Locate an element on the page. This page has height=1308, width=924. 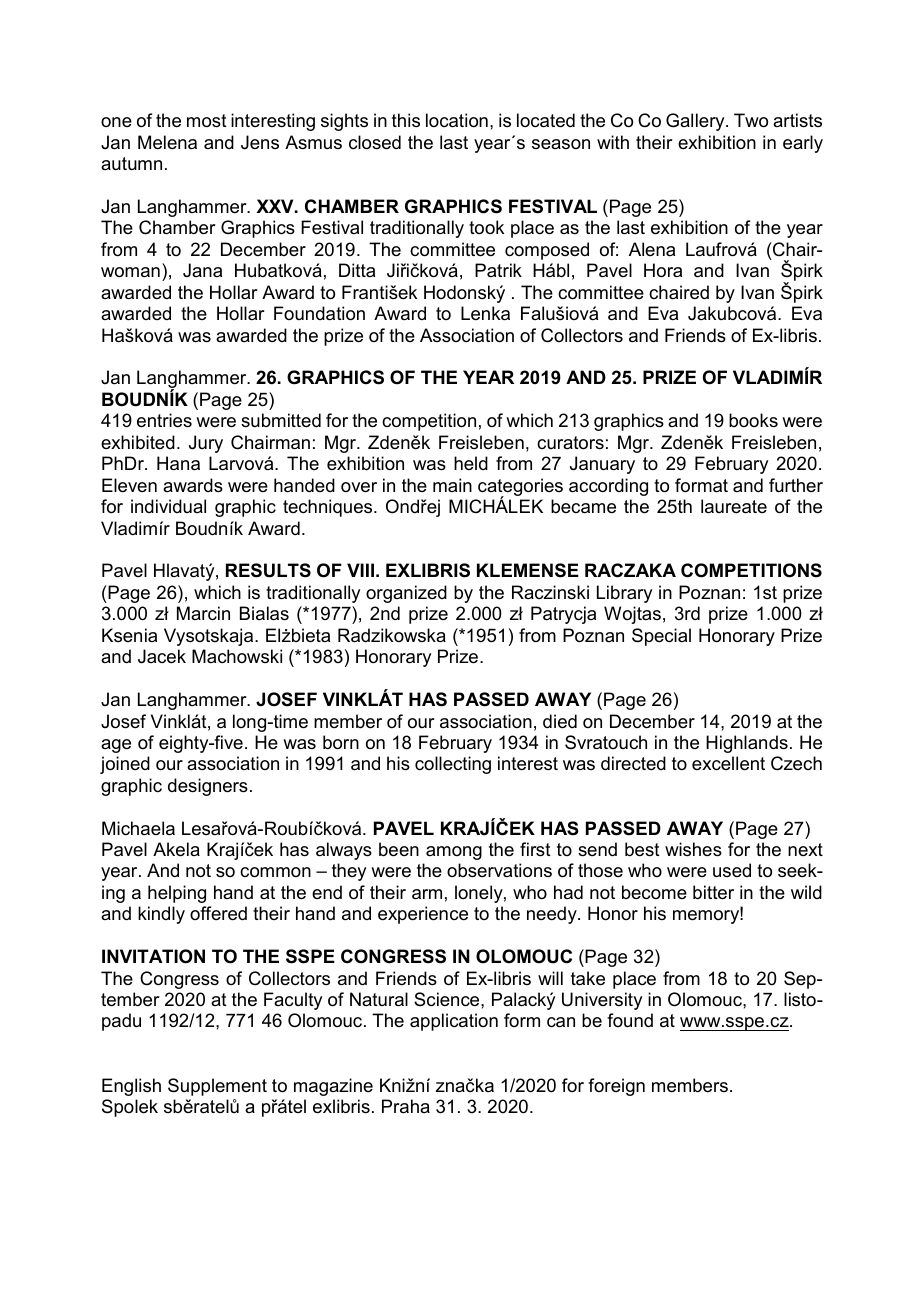
Gallery is located at coordinates (696, 122).
